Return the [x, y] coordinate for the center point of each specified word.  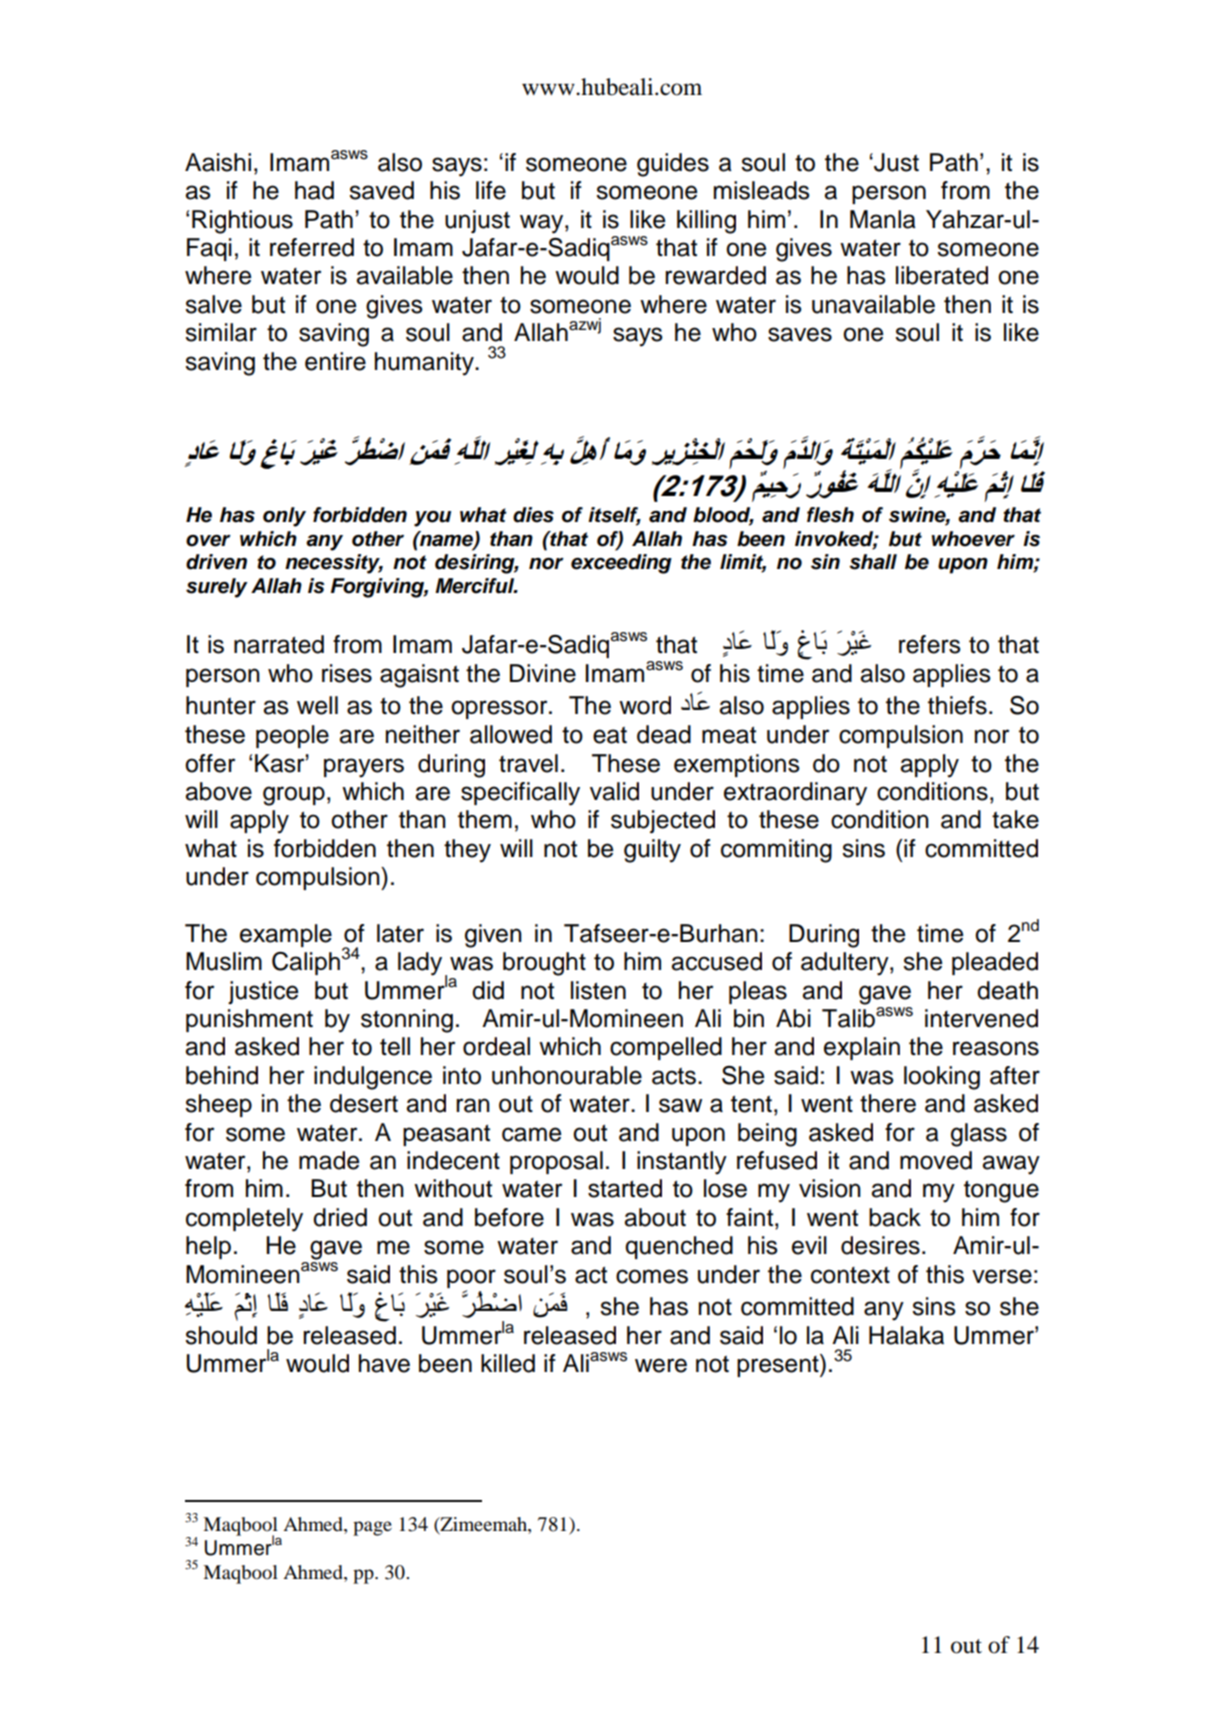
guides [673, 165]
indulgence [373, 1078]
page [372, 1528]
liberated [942, 275]
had [314, 190]
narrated [279, 644]
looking [942, 1078]
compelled [666, 1048]
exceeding [621, 564]
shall [873, 562]
